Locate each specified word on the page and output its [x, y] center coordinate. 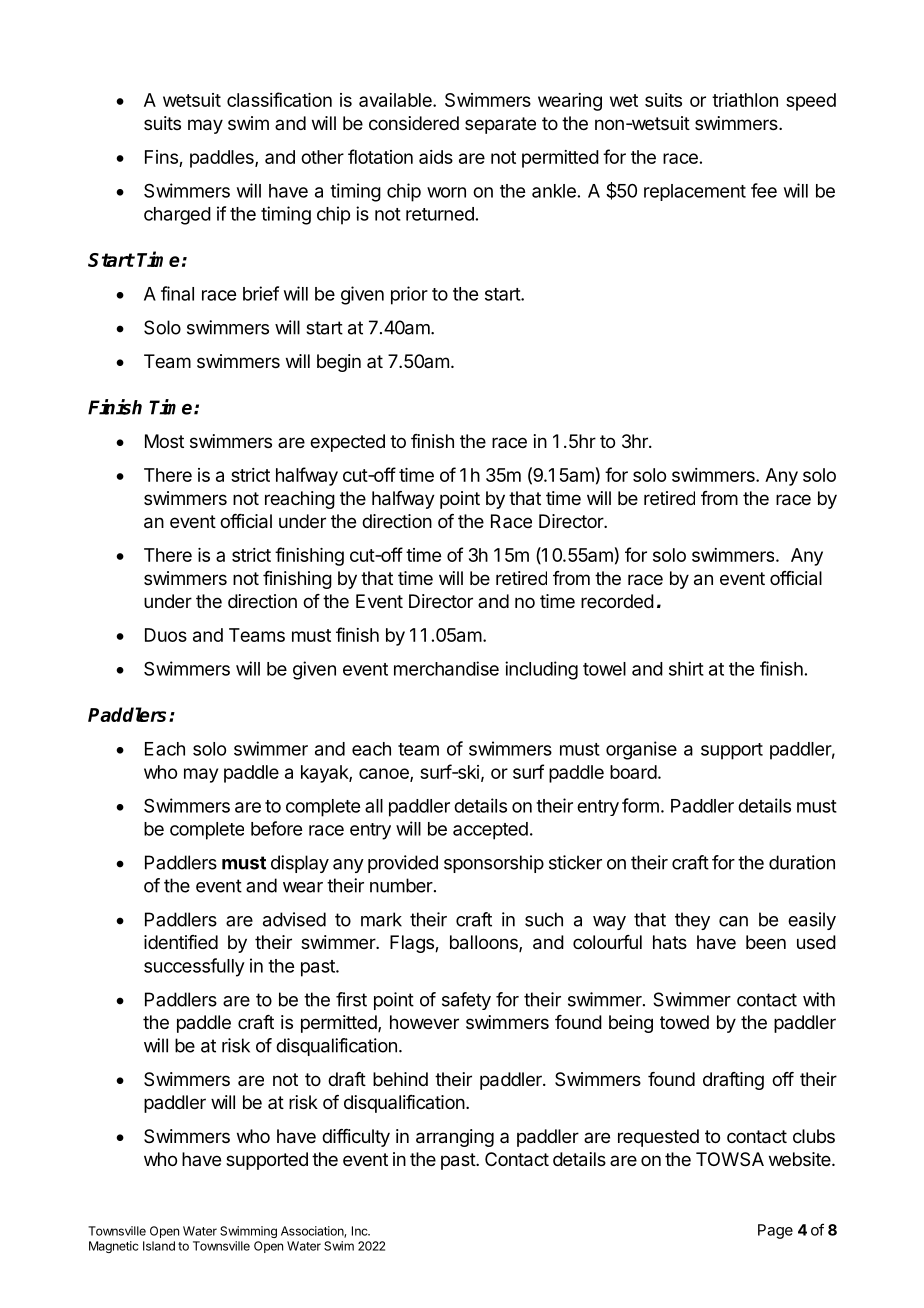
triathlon [745, 100]
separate [500, 125]
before [276, 828]
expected [347, 443]
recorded [617, 601]
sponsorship [494, 864]
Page [775, 1231]
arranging [455, 1138]
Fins [161, 157]
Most [164, 441]
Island [159, 1246]
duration [802, 862]
